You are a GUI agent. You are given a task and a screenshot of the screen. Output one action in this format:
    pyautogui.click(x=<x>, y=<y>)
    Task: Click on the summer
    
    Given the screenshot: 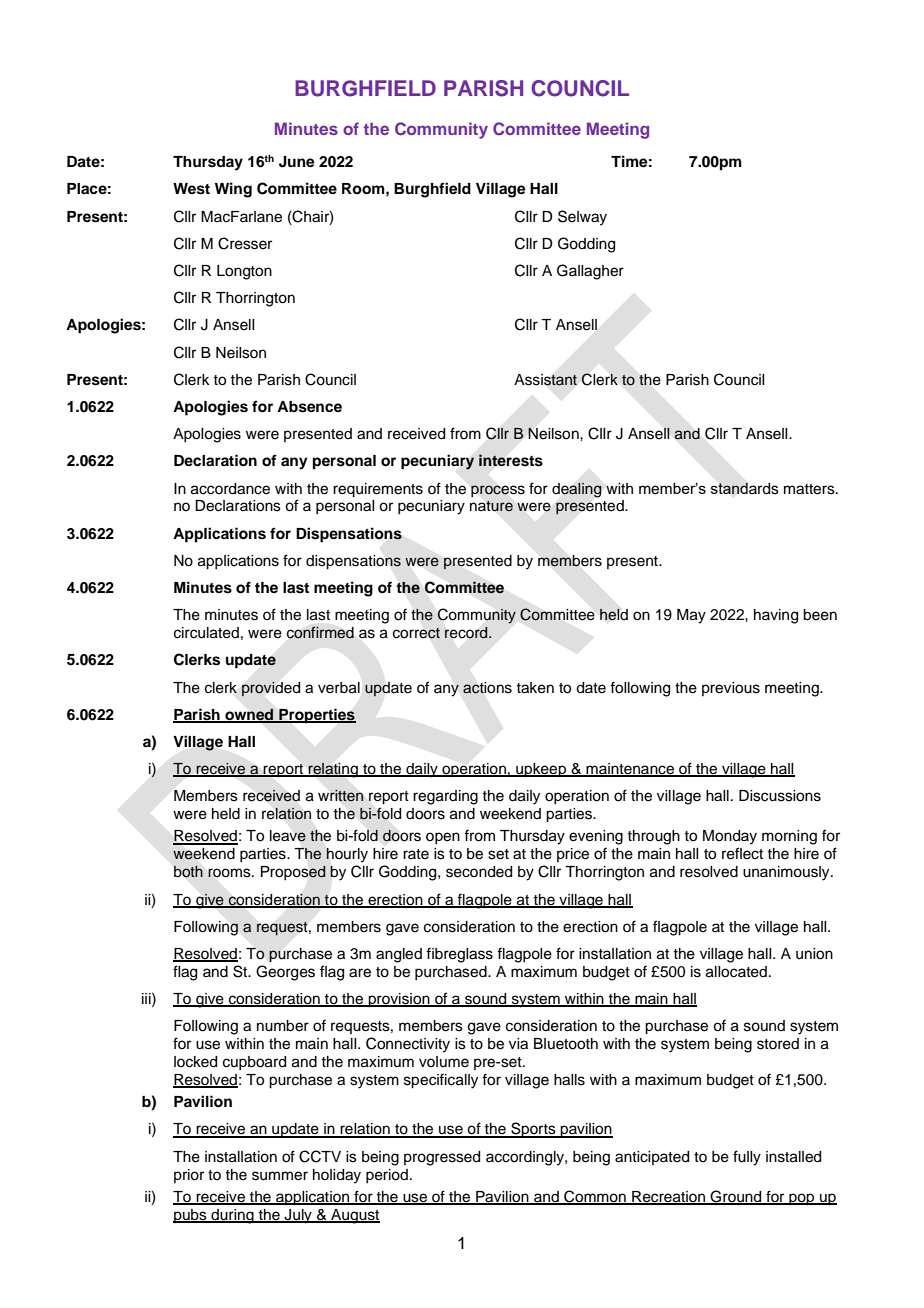 What is the action you would take?
    pyautogui.click(x=280, y=1176)
